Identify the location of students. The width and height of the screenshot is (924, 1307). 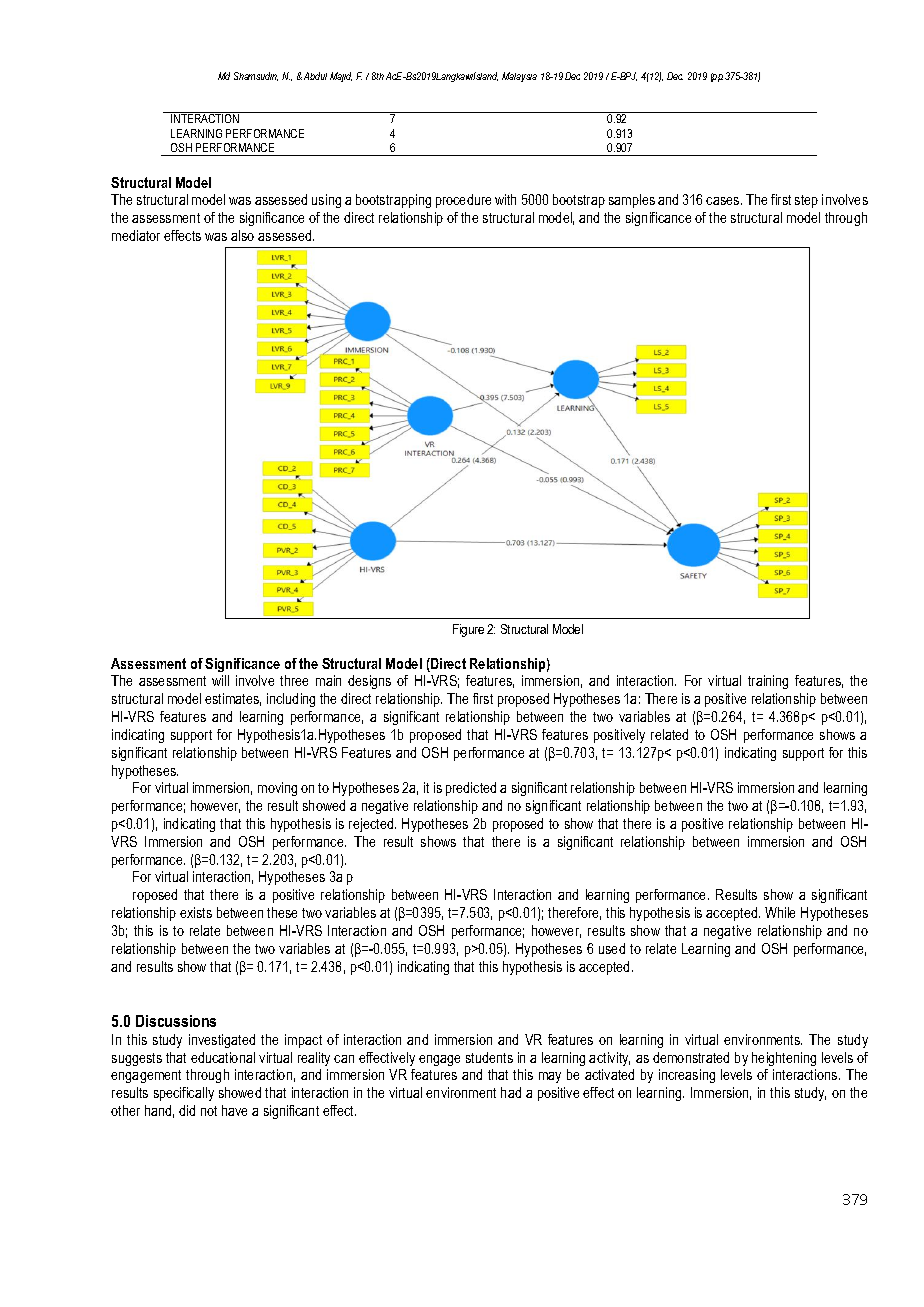
(489, 1057).
